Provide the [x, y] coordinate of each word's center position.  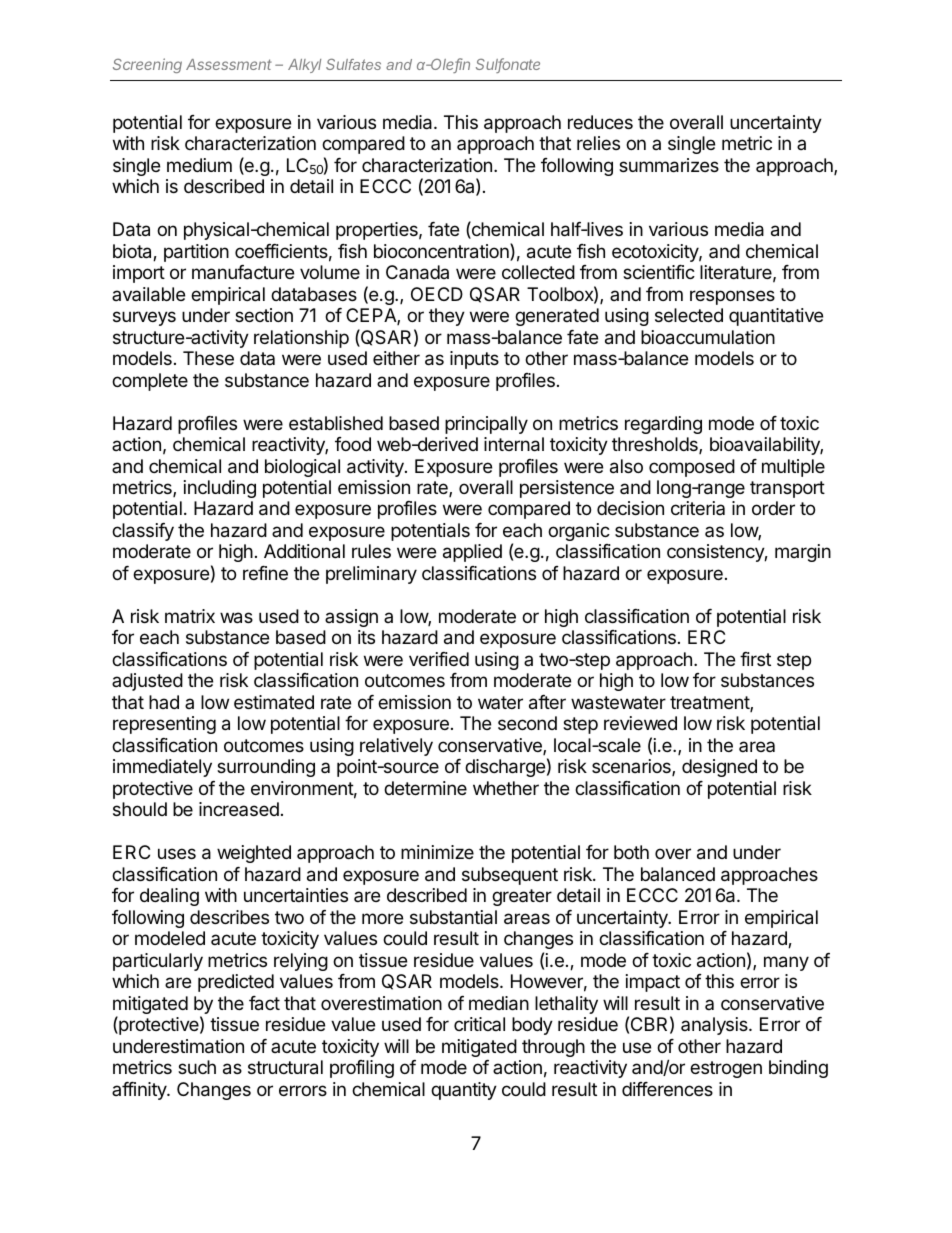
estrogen [726, 1069]
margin [803, 553]
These [208, 358]
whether [506, 788]
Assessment [229, 64]
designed [719, 768]
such [197, 1067]
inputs [474, 360]
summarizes [669, 165]
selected [689, 315]
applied [472, 553]
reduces [600, 122]
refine [265, 573]
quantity [464, 1091]
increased [239, 809]
